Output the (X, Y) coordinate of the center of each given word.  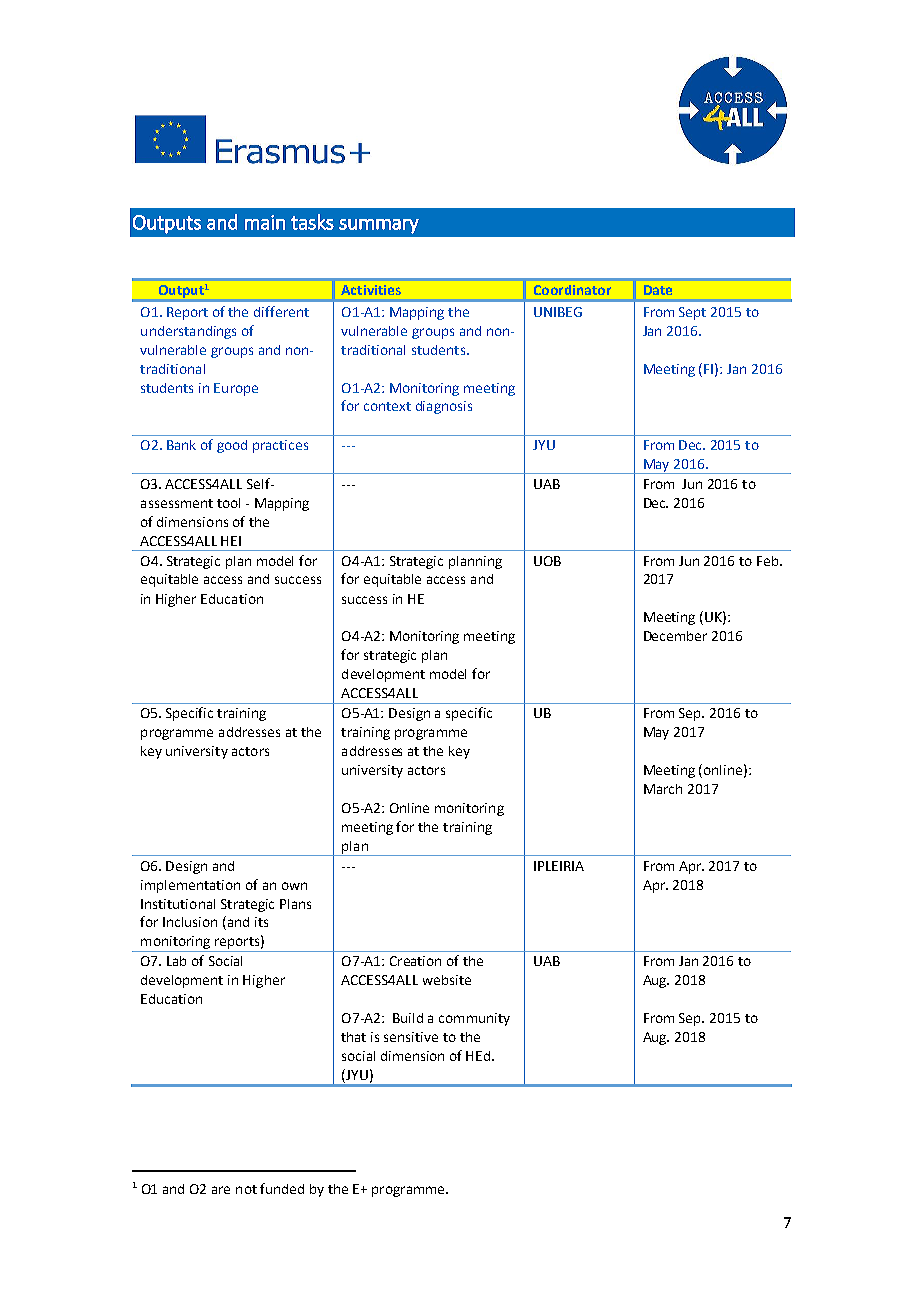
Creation (415, 961)
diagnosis (444, 407)
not (246, 1189)
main (265, 222)
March (663, 789)
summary (379, 226)
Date (658, 290)
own (294, 886)
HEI (231, 541)
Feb (769, 561)
